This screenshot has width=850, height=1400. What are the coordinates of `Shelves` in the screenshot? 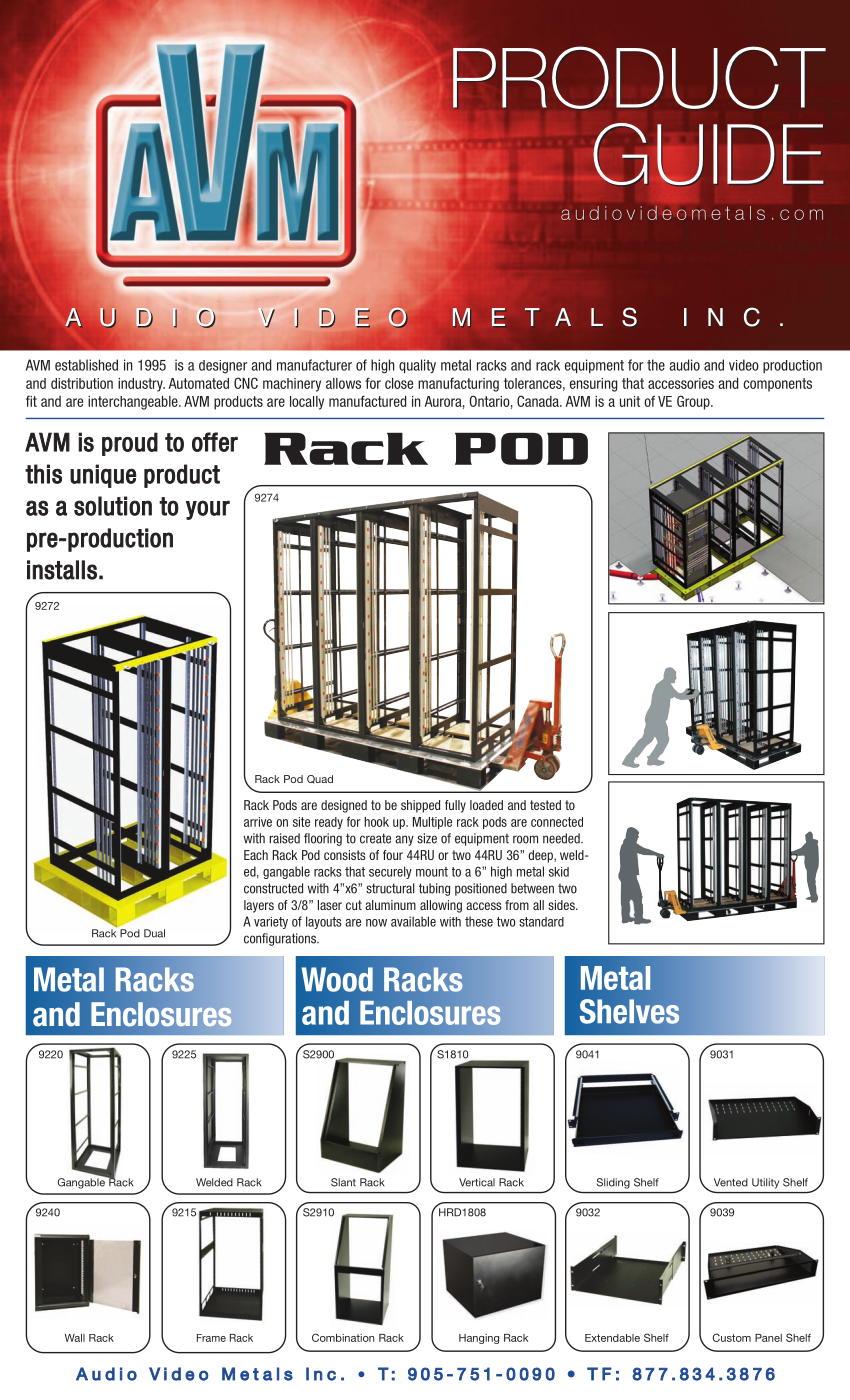 It's located at (629, 1011).
